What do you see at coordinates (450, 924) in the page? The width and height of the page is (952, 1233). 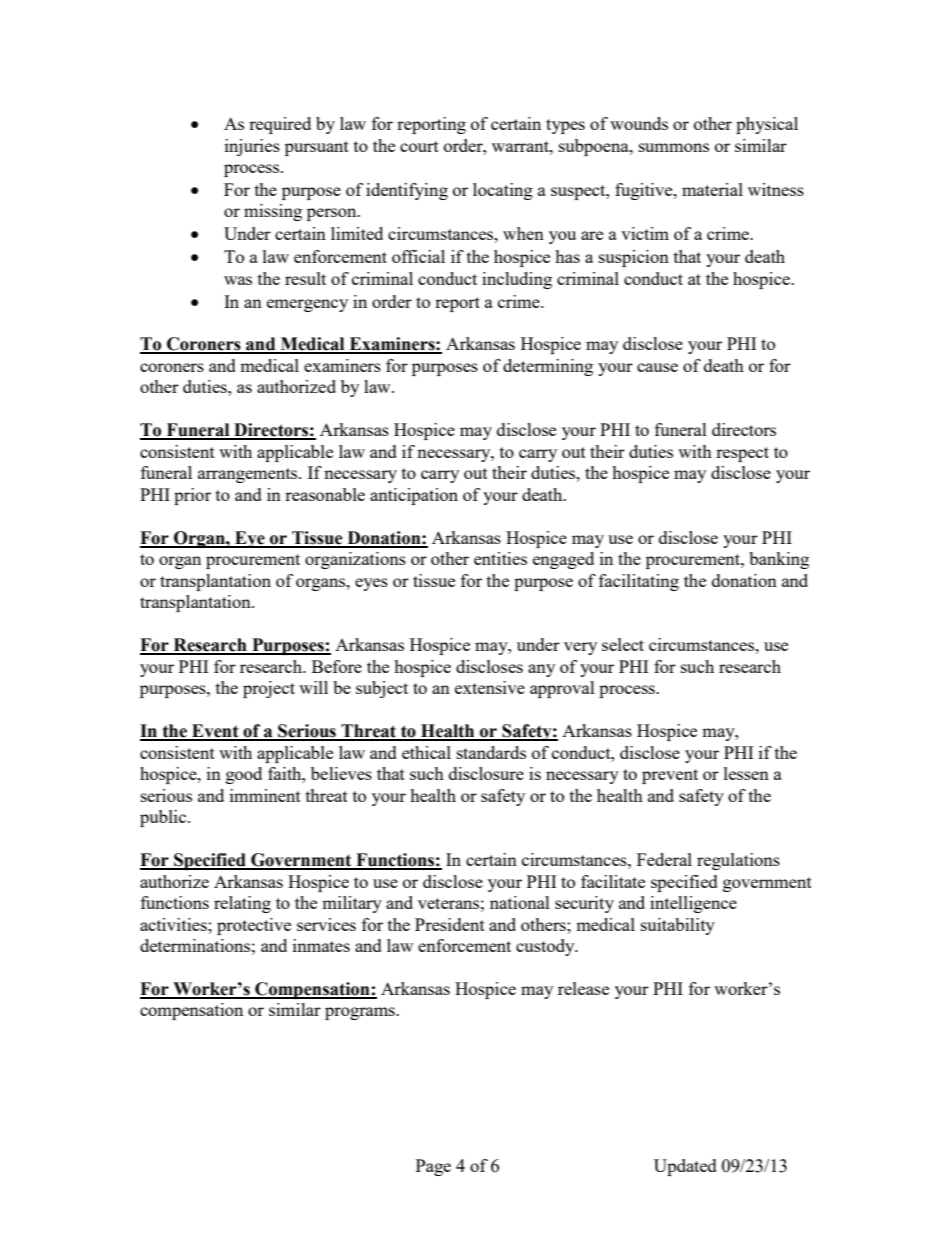 I see `President` at bounding box center [450, 924].
